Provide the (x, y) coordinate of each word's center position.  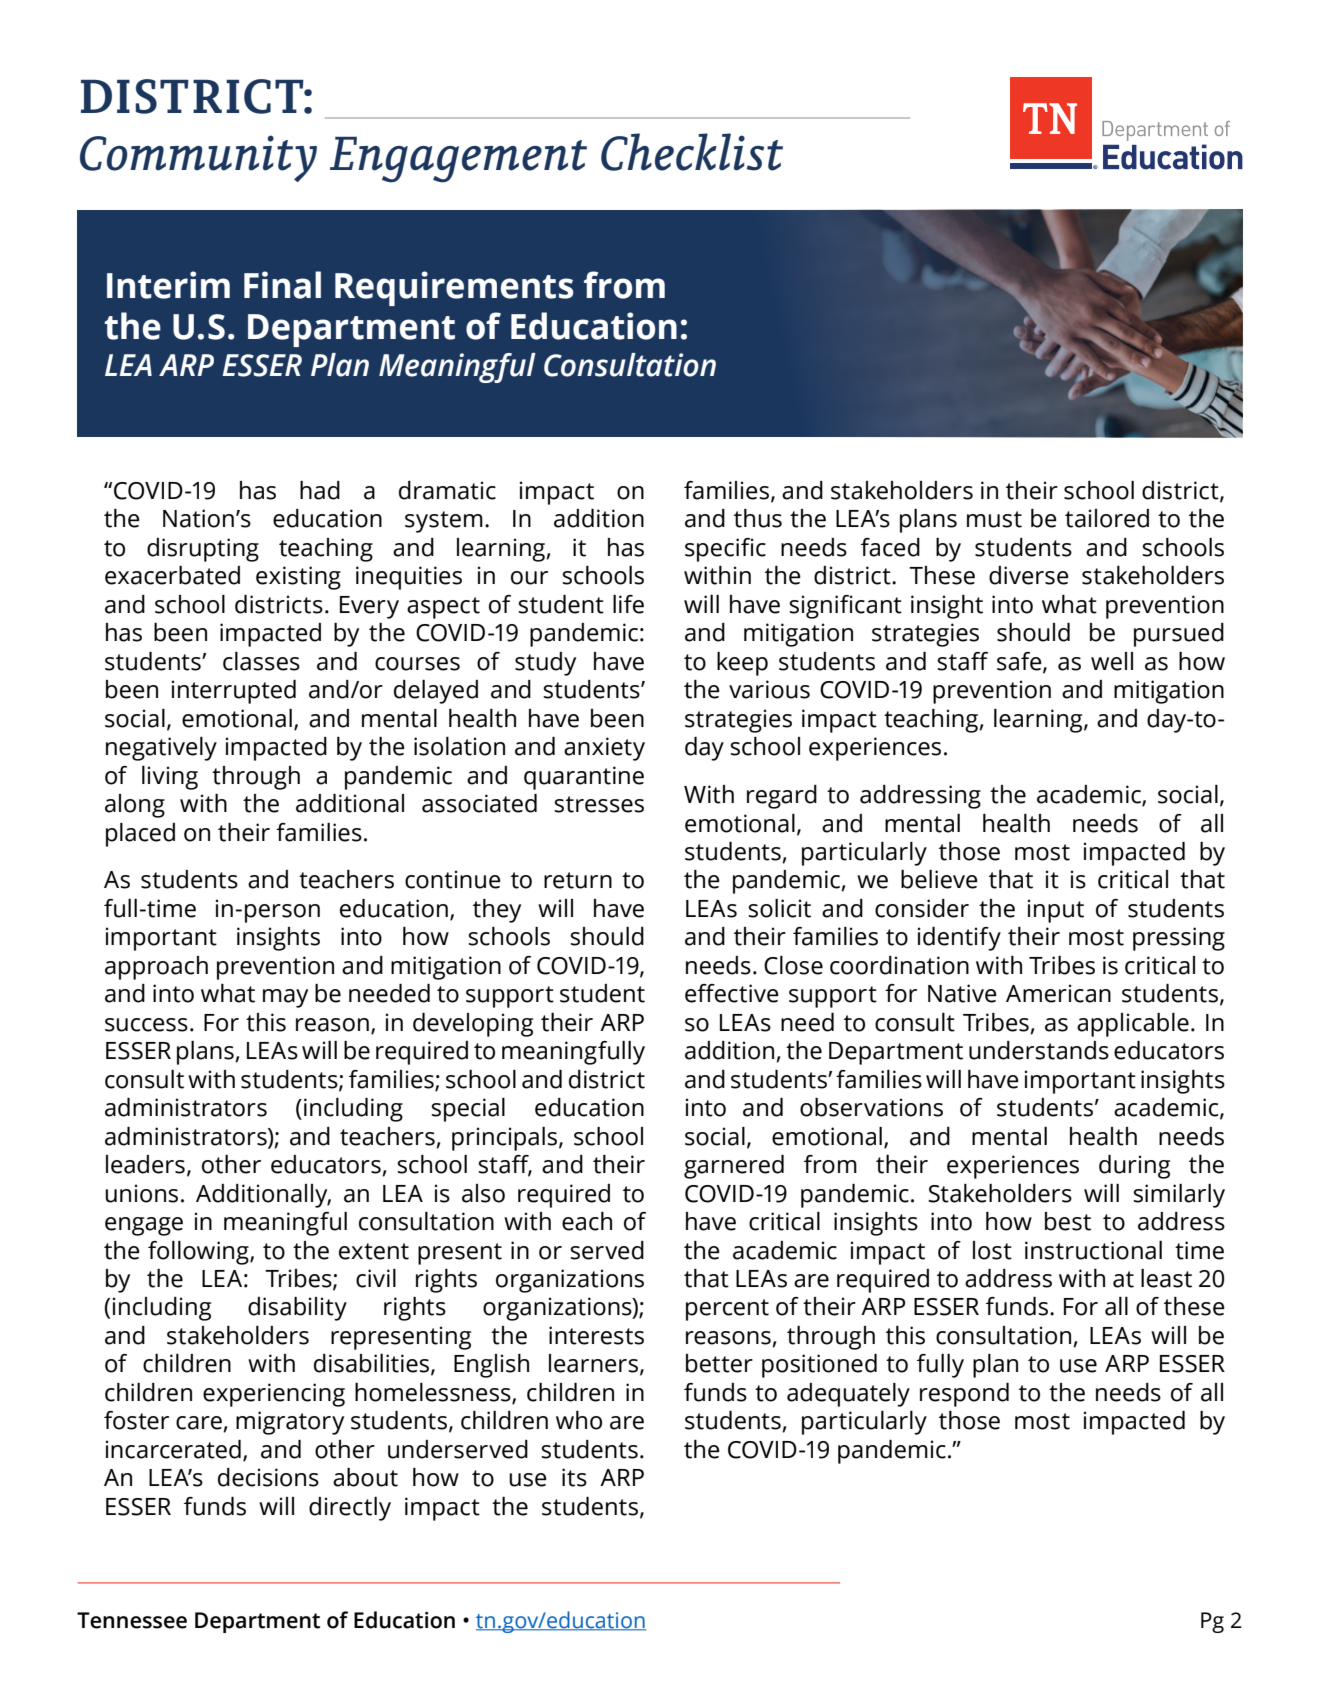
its (574, 1477)
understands (1039, 1050)
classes (261, 661)
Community (198, 158)
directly (350, 1509)
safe (1020, 662)
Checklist (692, 152)
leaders (145, 1164)
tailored (1107, 518)
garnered (734, 1167)
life (628, 604)
